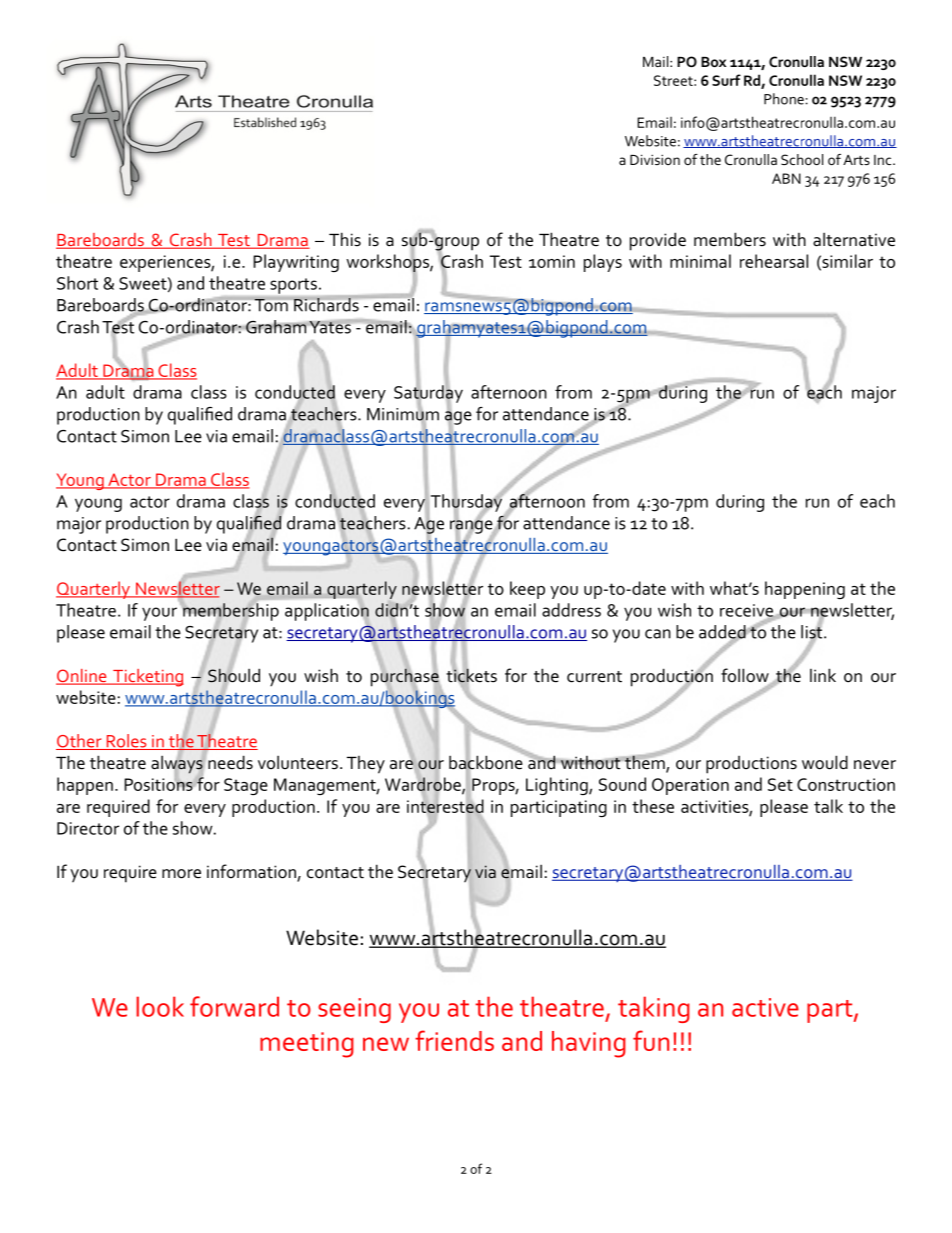  Describe the element at coordinates (428, 394) in the screenshot. I see `Saturday` at that location.
